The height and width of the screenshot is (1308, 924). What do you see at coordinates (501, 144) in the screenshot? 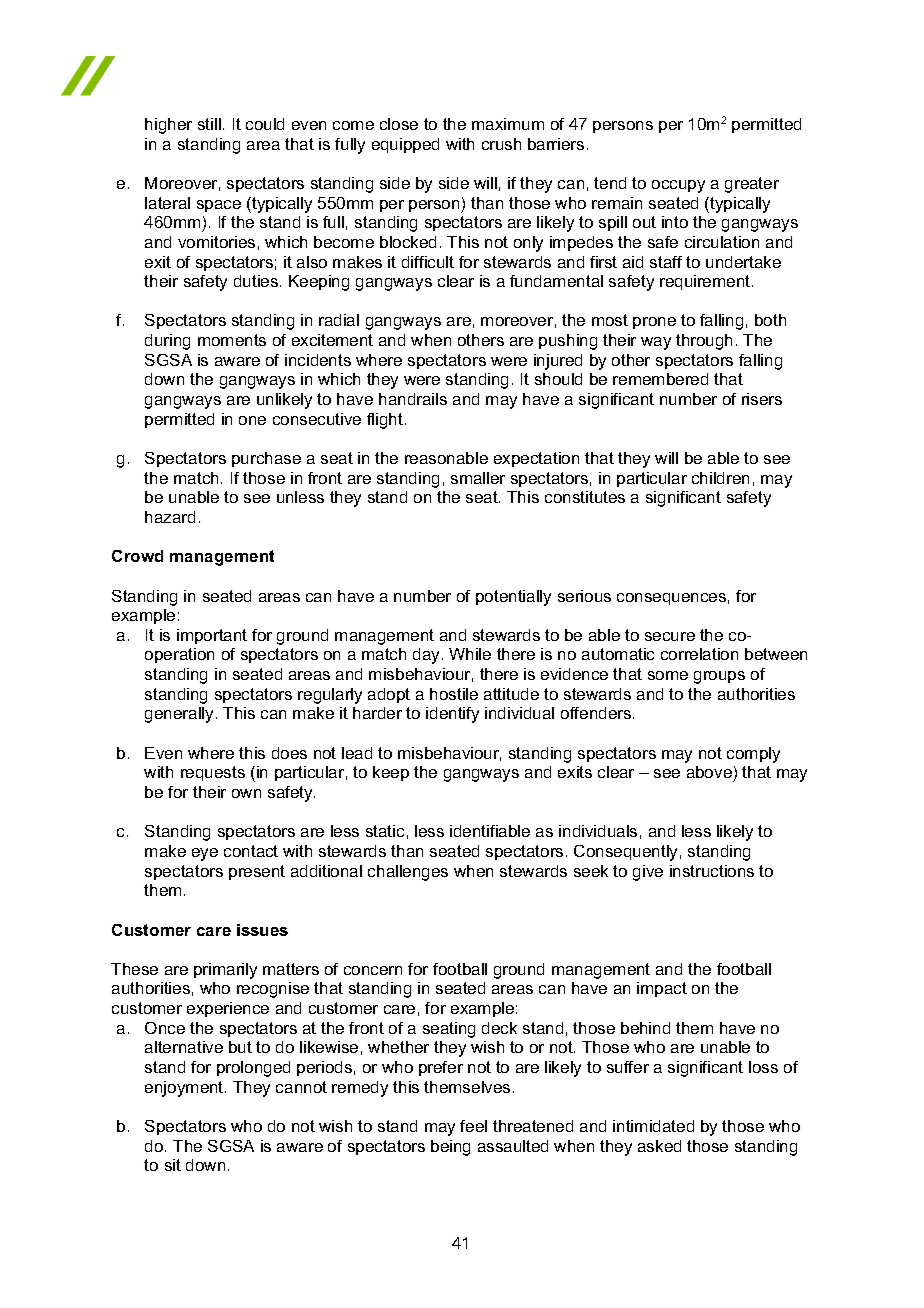
I see `crush` at bounding box center [501, 144].
